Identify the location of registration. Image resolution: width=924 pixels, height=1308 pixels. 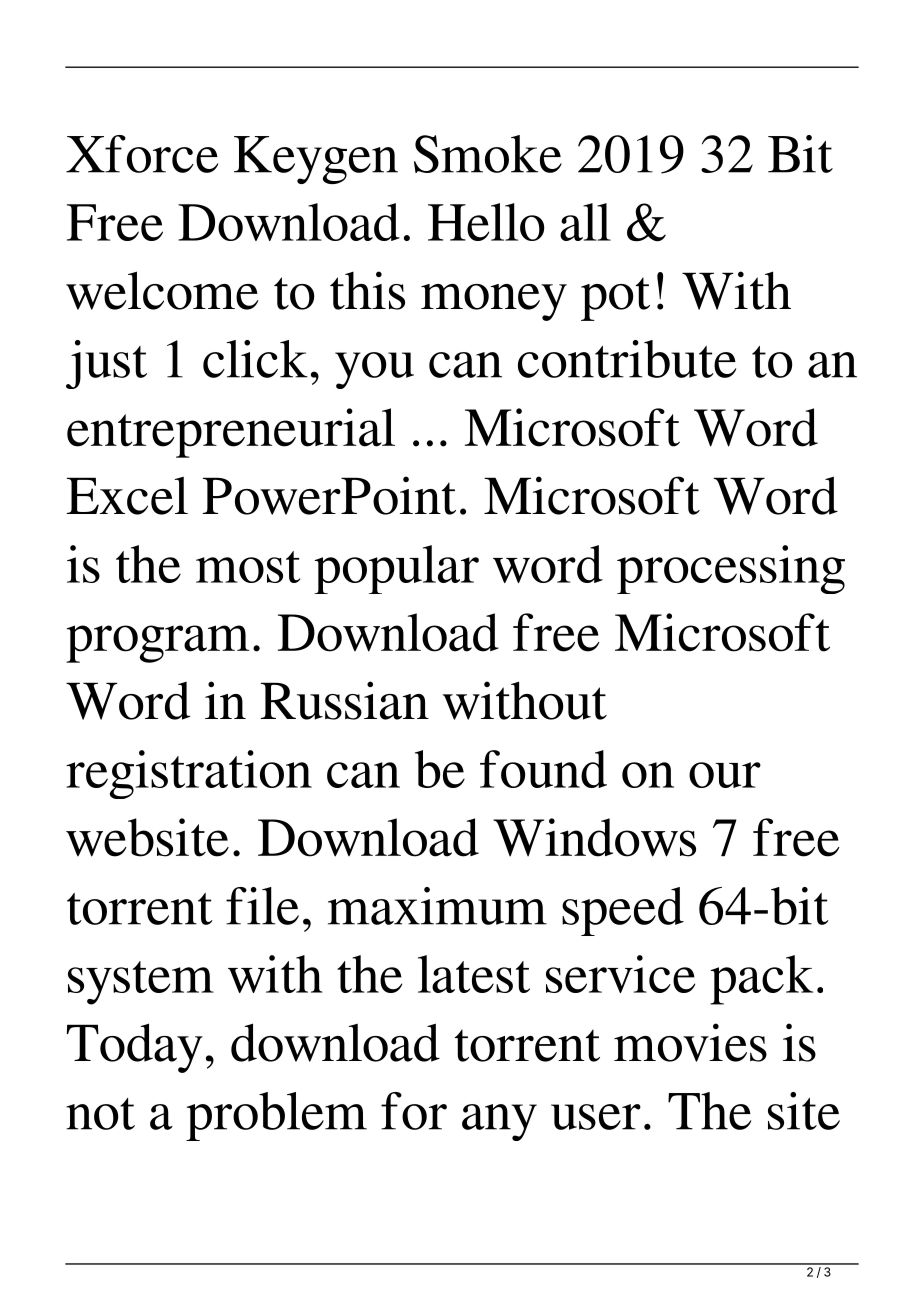
(189, 774).
